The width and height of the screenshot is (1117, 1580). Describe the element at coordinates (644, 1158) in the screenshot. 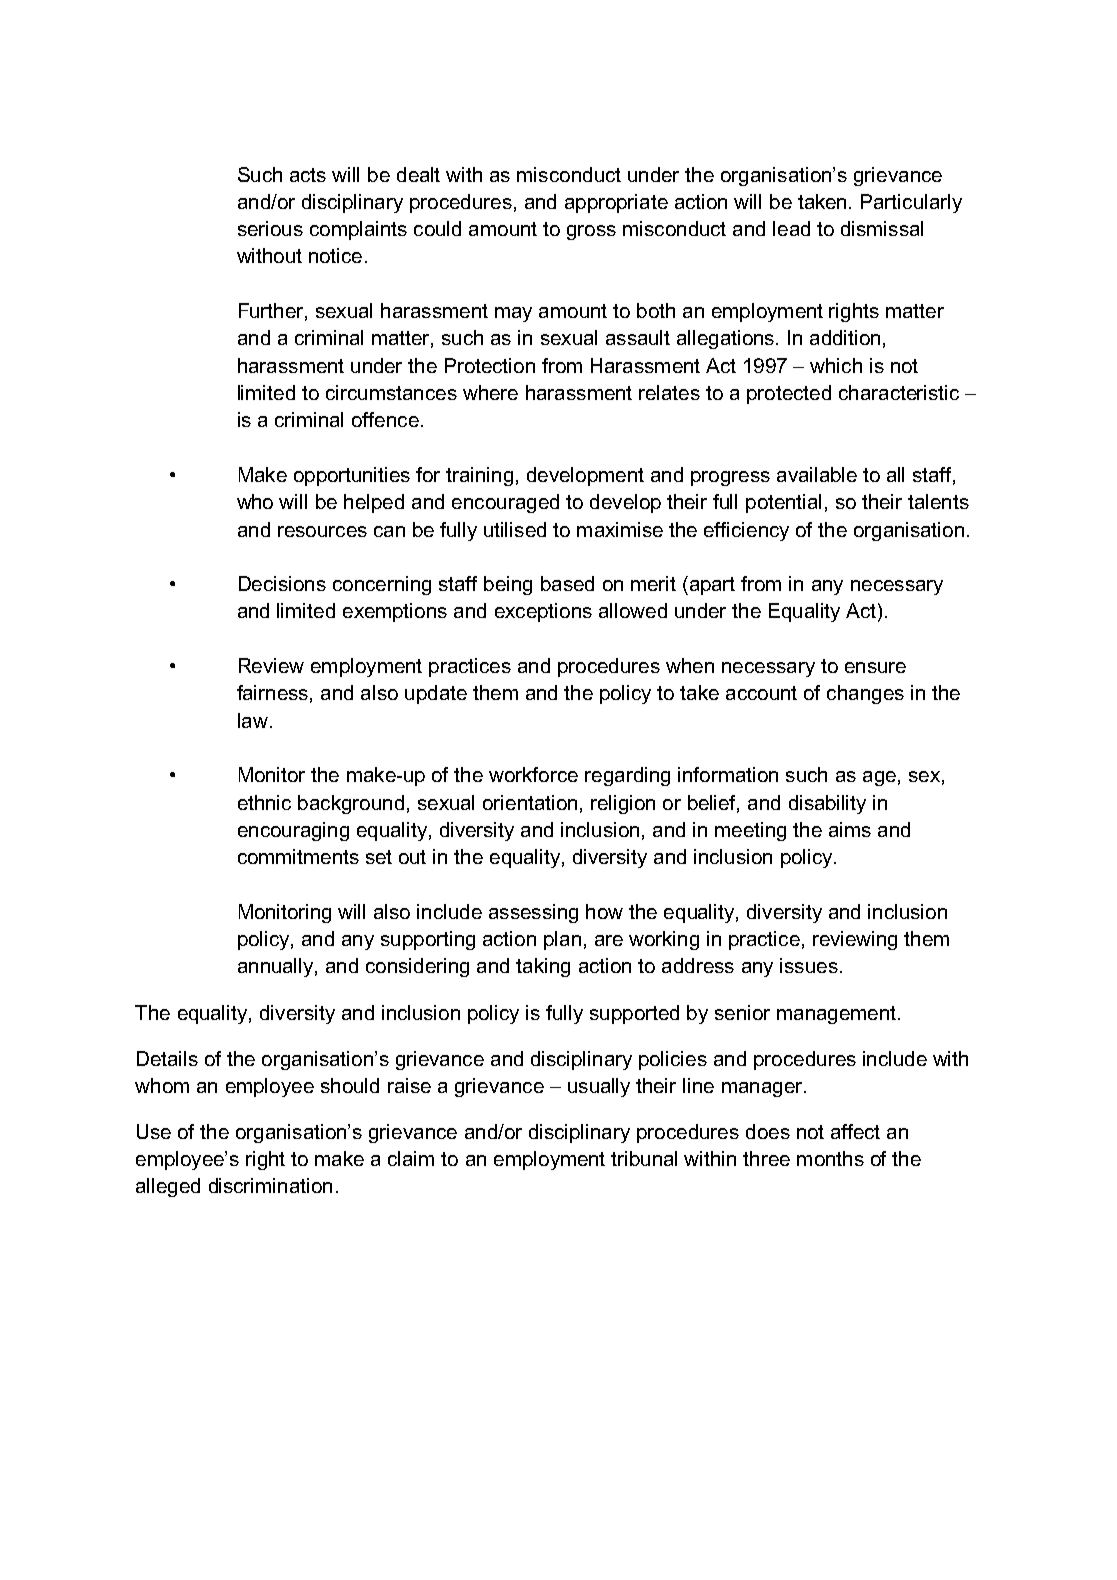

I see `tribunal` at that location.
